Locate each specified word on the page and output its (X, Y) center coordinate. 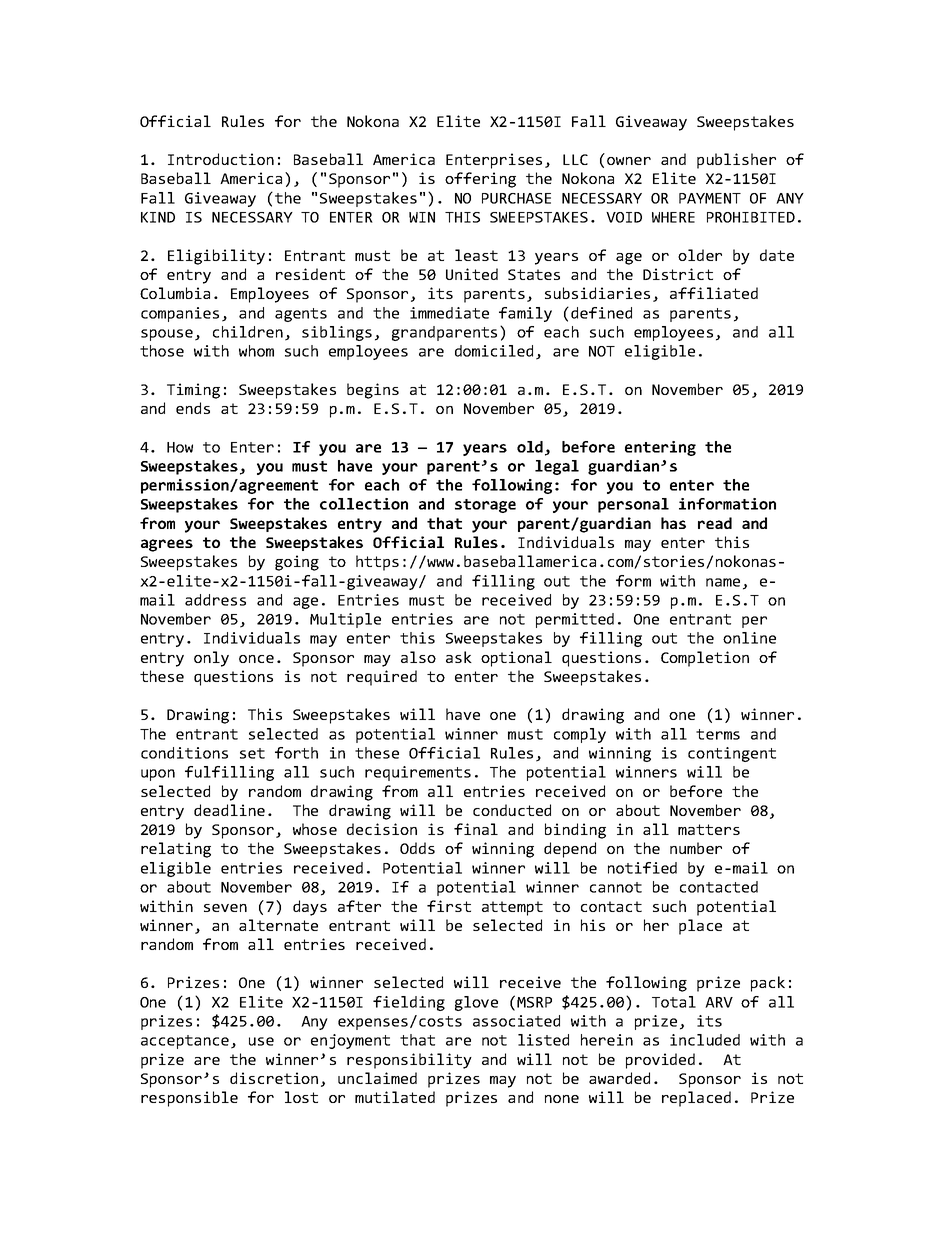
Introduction (221, 159)
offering (480, 180)
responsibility (409, 1061)
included (705, 1040)
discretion (274, 1078)
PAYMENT (710, 198)
